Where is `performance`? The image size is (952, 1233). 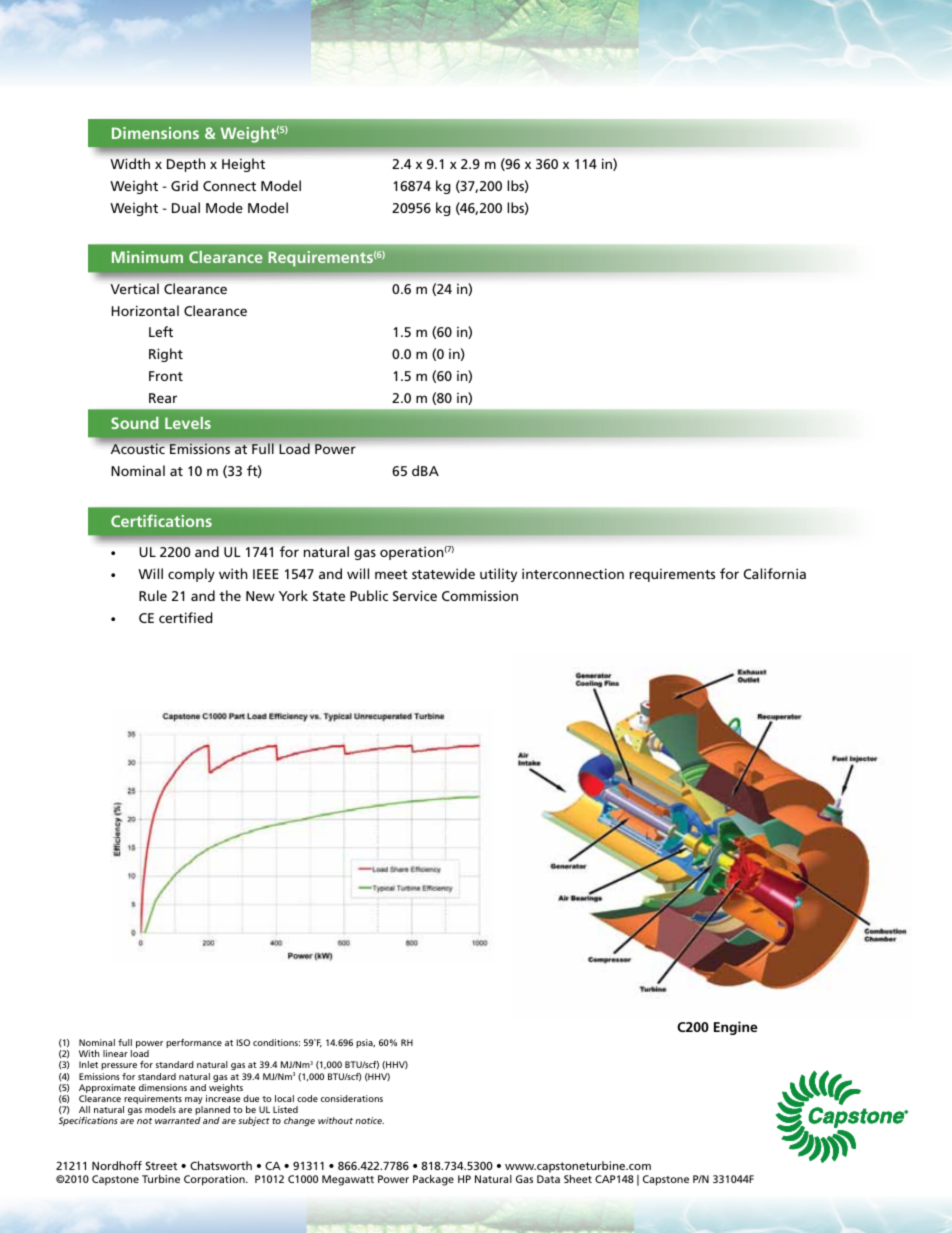
performance is located at coordinates (194, 1043).
